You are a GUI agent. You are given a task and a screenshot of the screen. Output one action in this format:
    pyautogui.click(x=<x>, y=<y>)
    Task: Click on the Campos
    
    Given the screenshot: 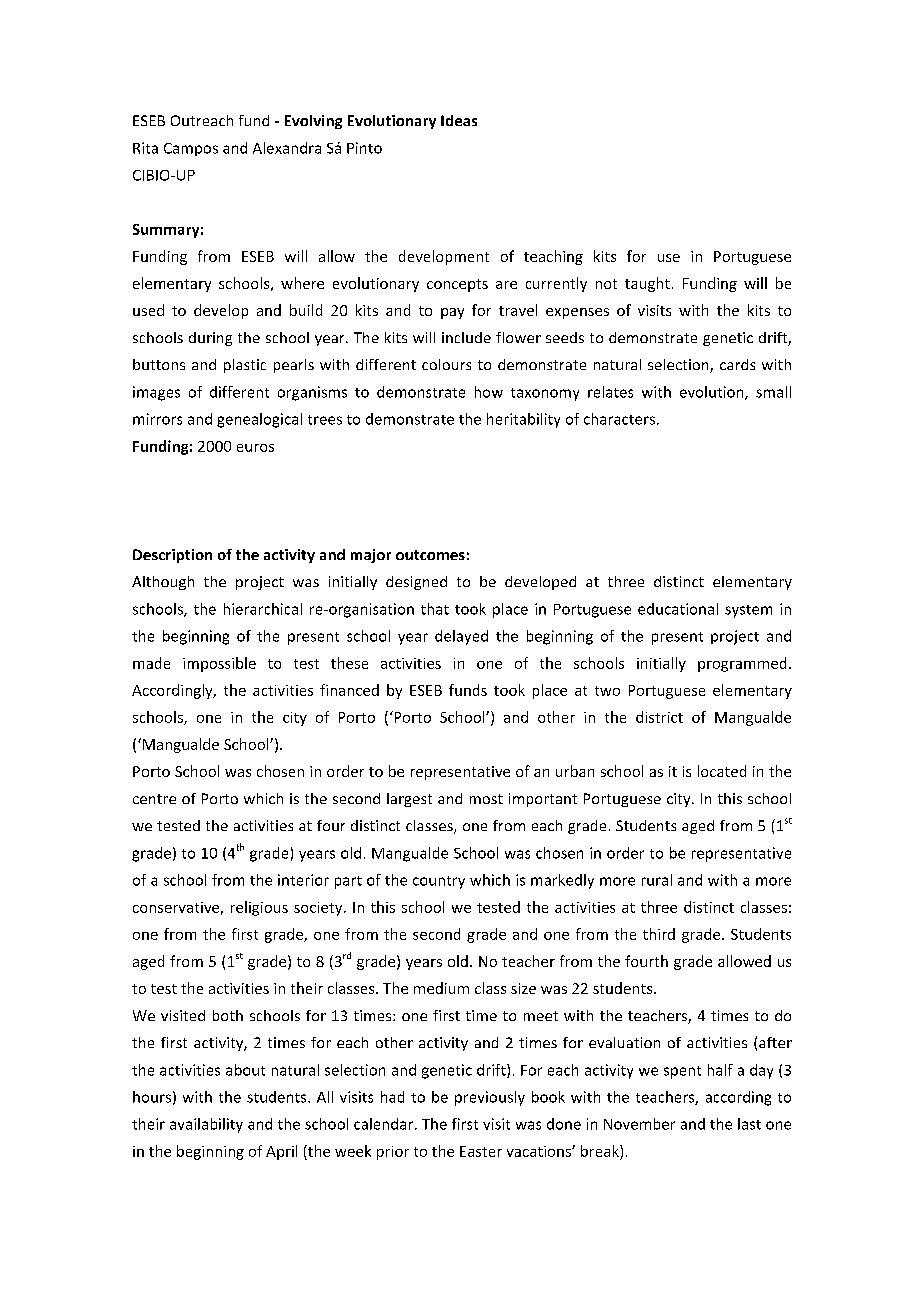 What is the action you would take?
    pyautogui.click(x=191, y=149)
